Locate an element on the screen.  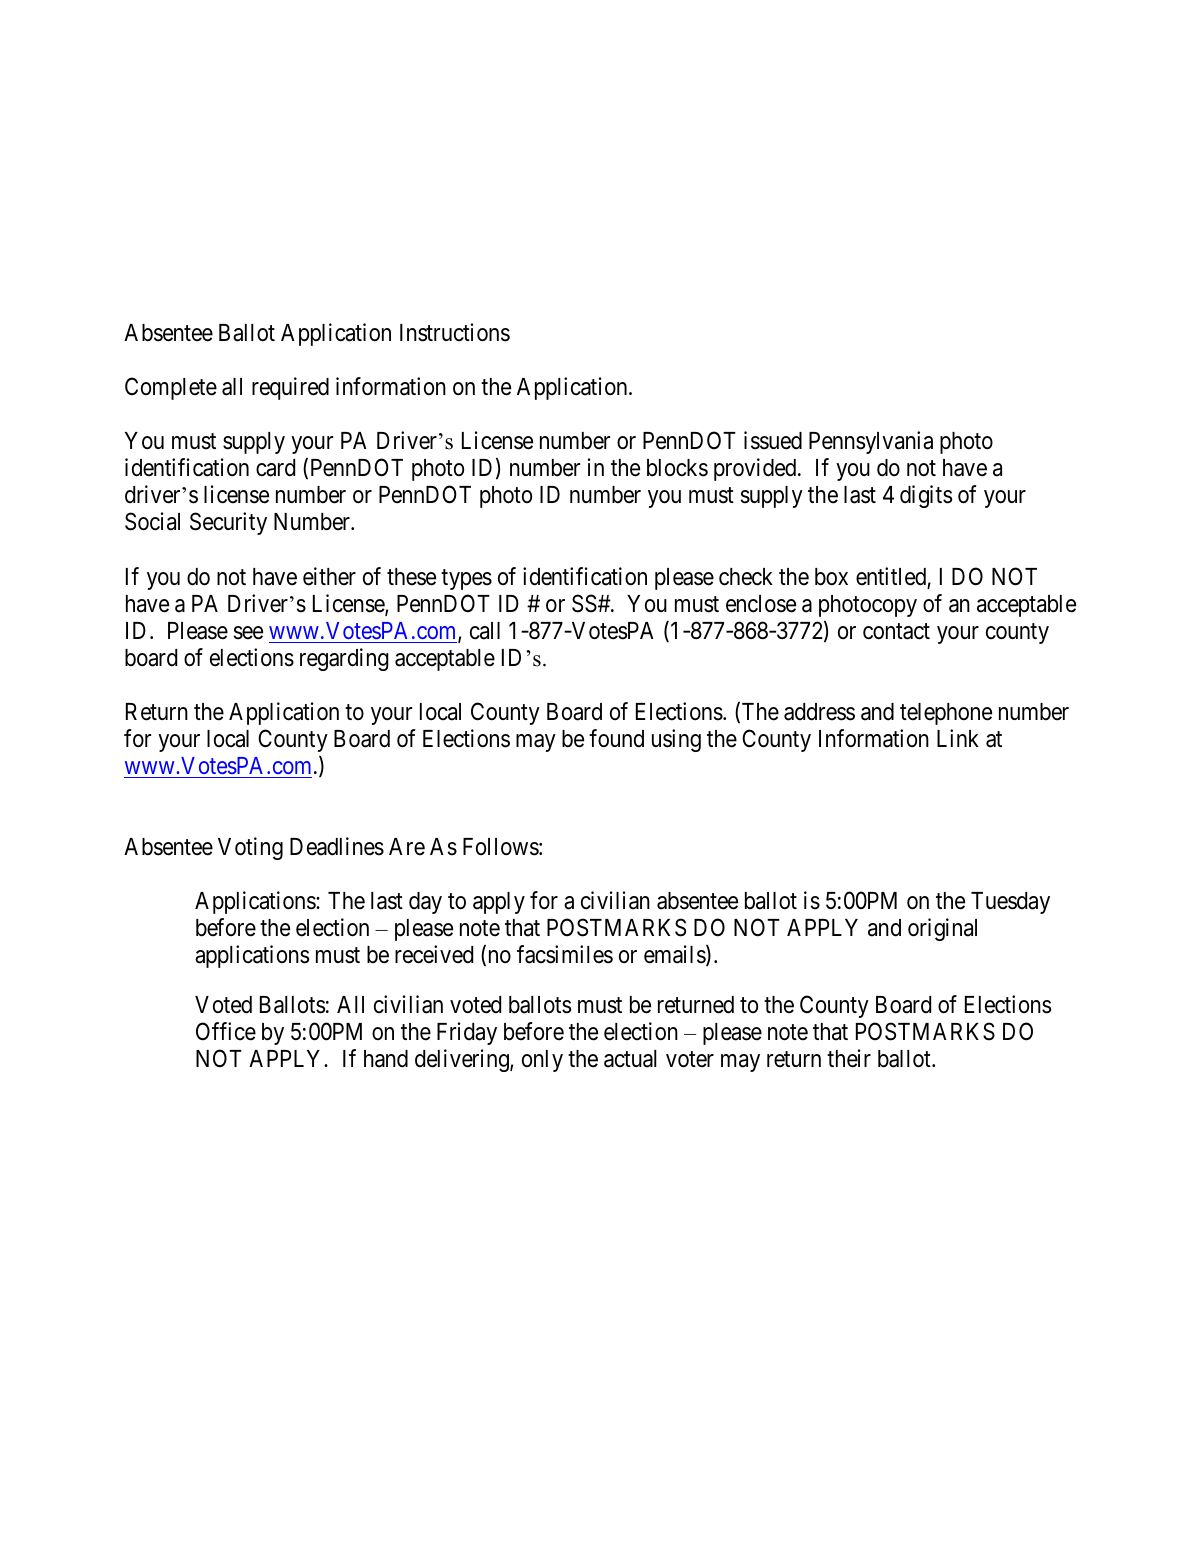
Voting is located at coordinates (250, 848).
